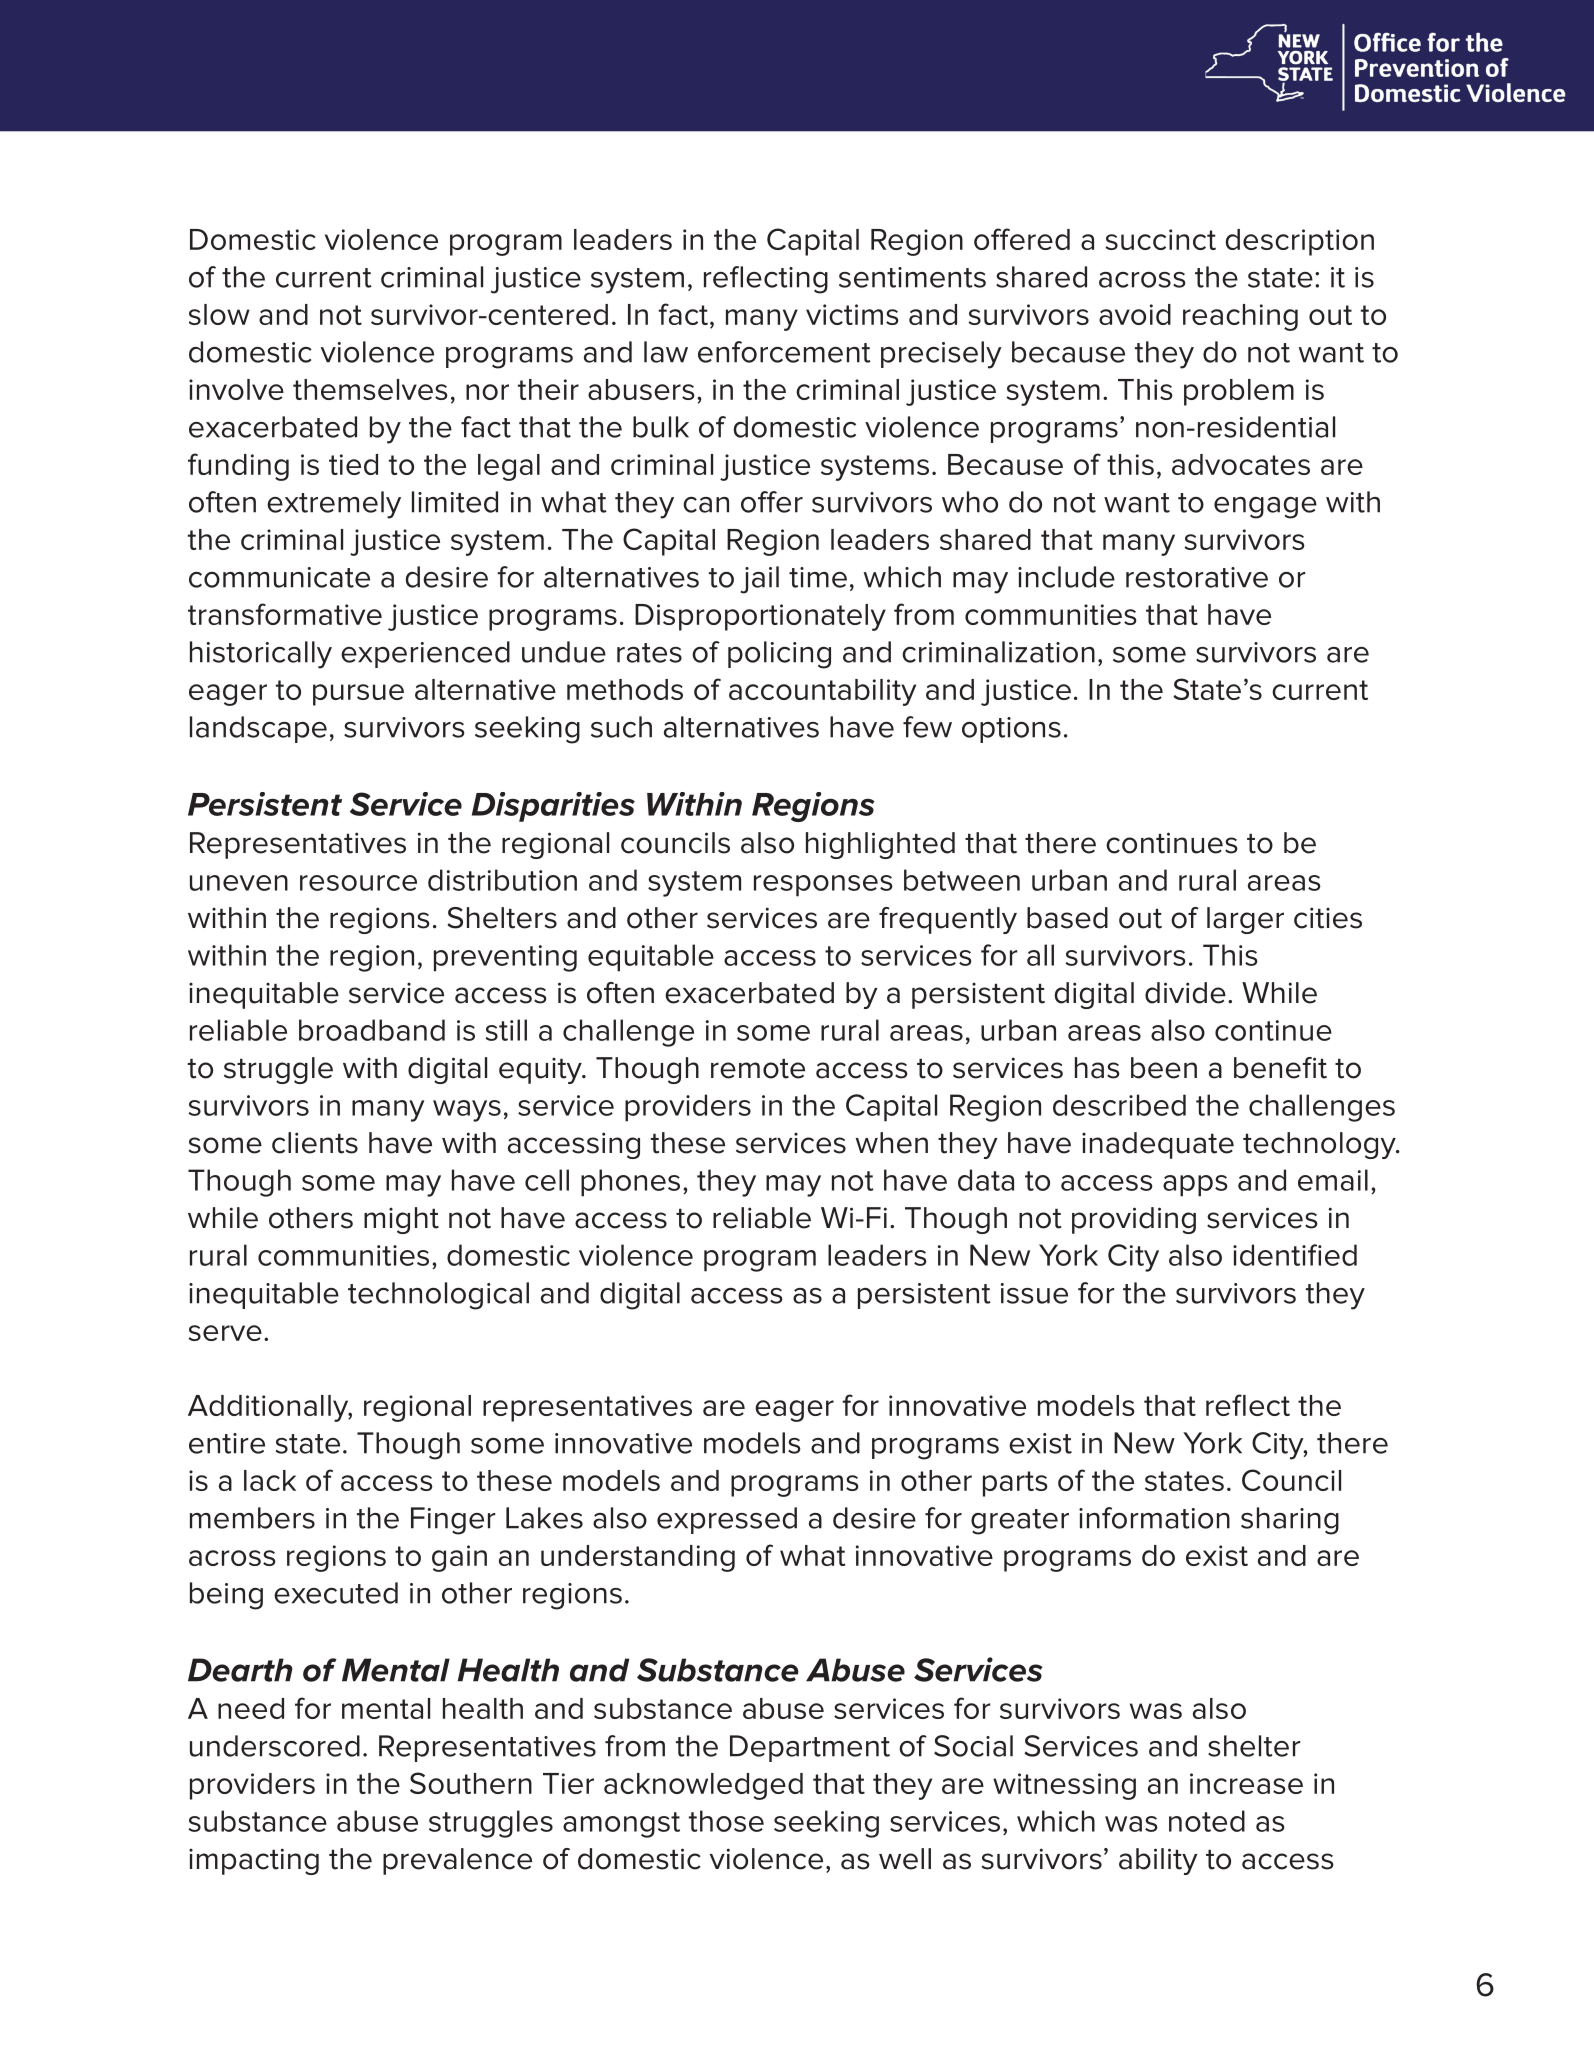 The height and width of the image is (2063, 1594). Describe the element at coordinates (254, 1861) in the image. I see `impacting` at that location.
